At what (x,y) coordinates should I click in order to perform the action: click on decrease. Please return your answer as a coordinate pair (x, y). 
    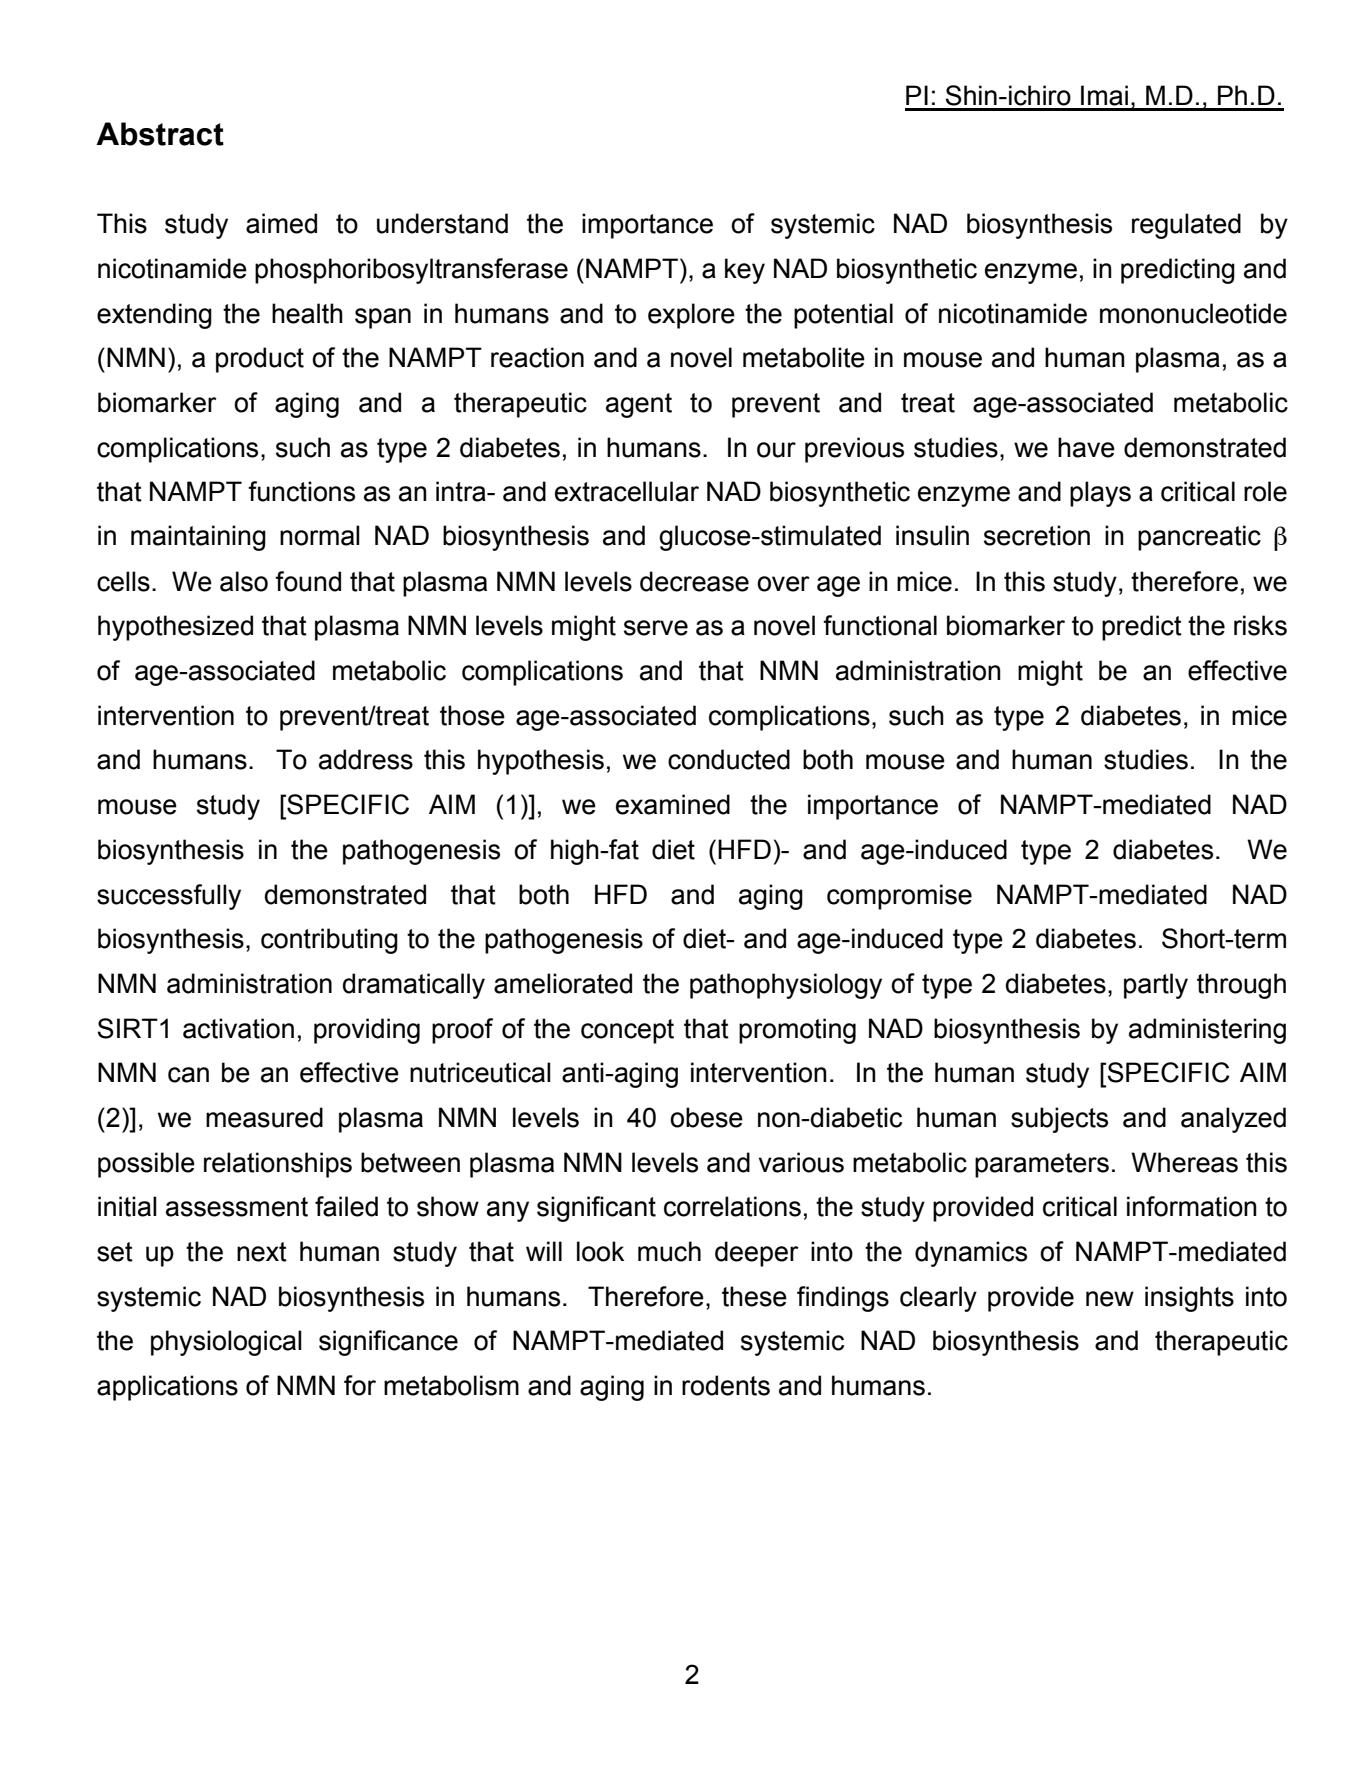
    Looking at the image, I should click on (694, 581).
